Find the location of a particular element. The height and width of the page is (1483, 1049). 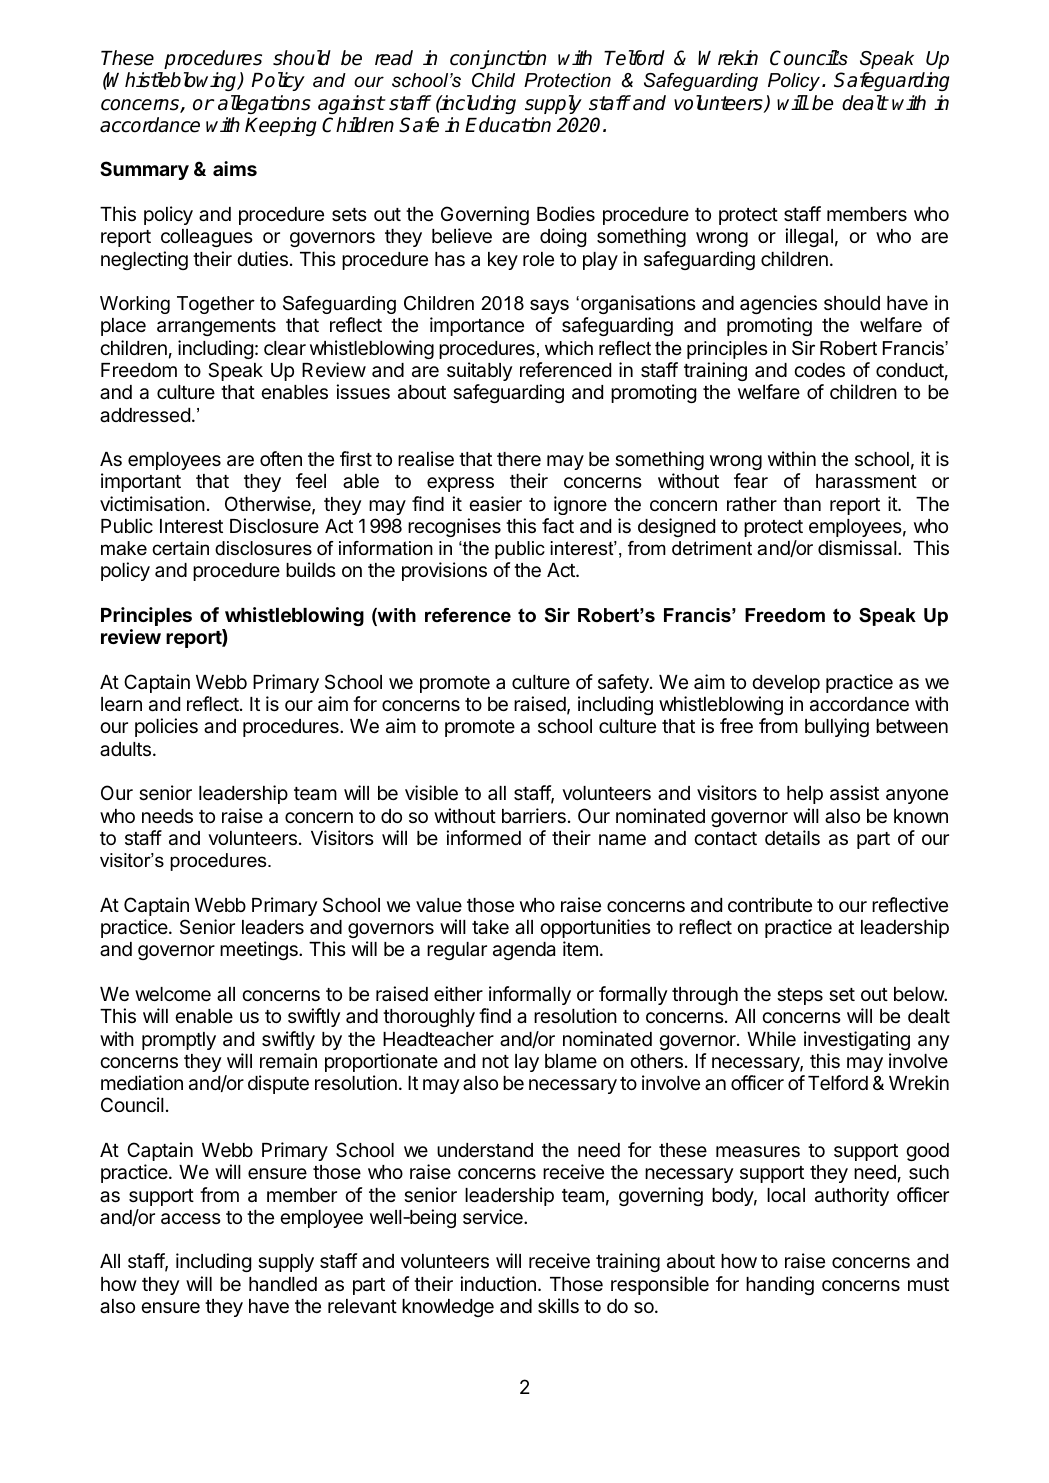

allegations is located at coordinates (264, 104).
